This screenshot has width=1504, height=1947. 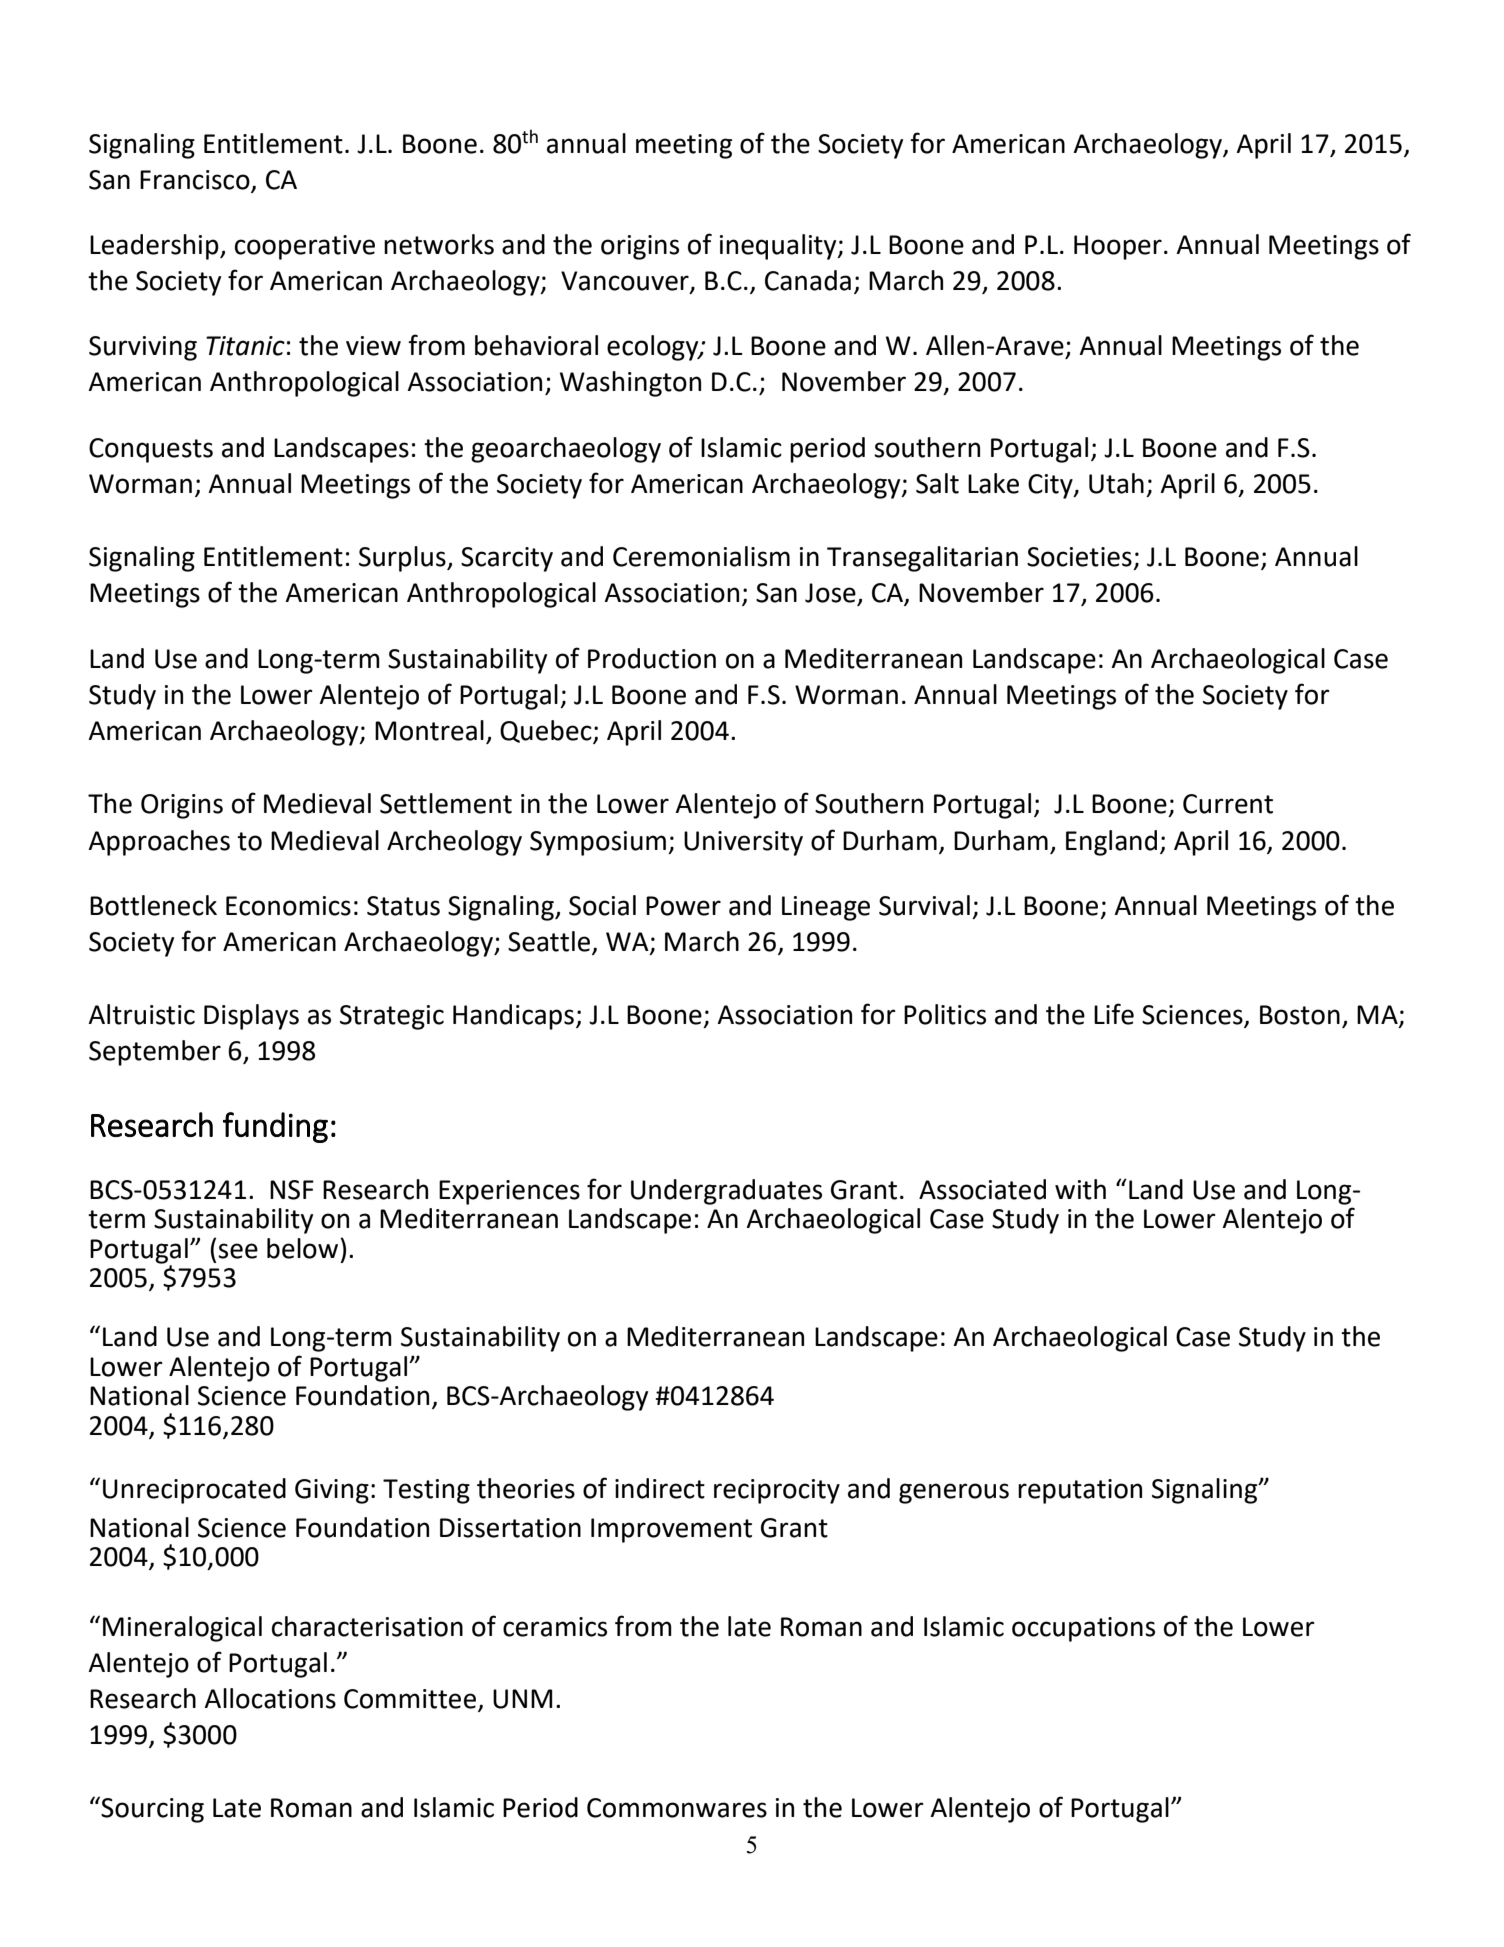 I want to click on cooperative, so click(x=305, y=247).
